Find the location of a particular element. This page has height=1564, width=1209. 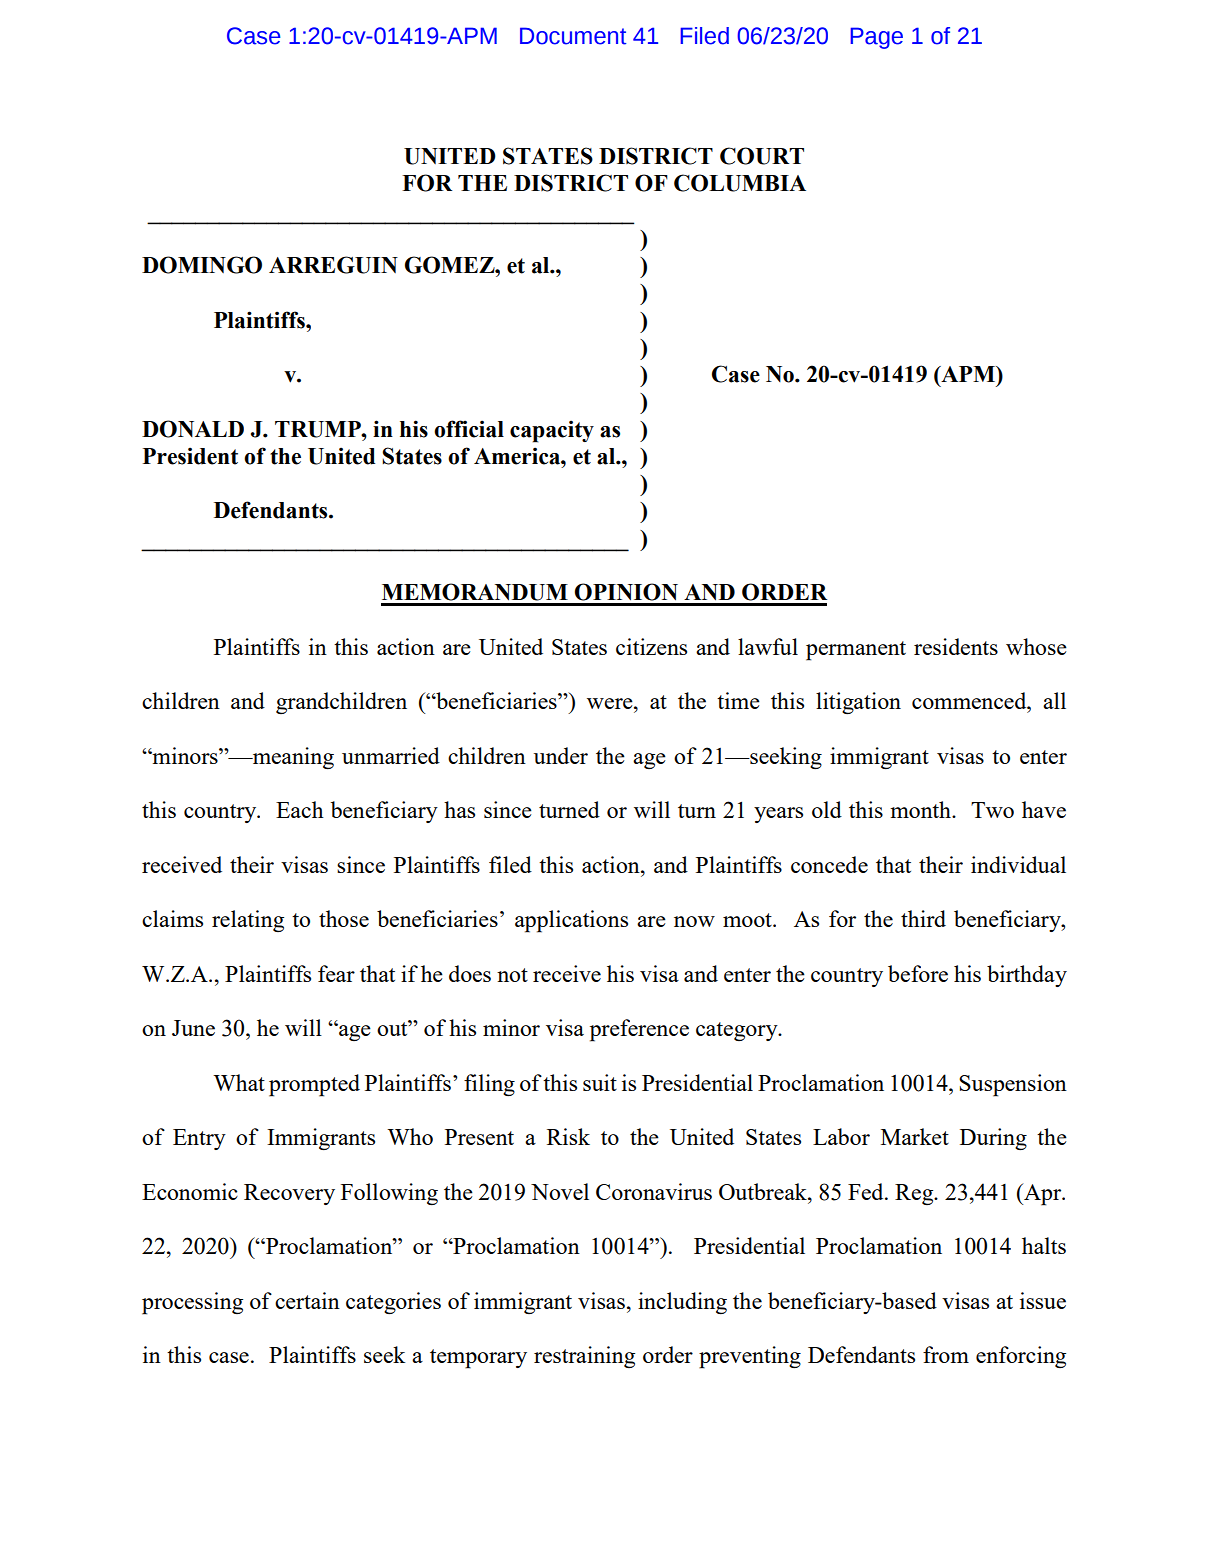

Suspension is located at coordinates (1013, 1085).
